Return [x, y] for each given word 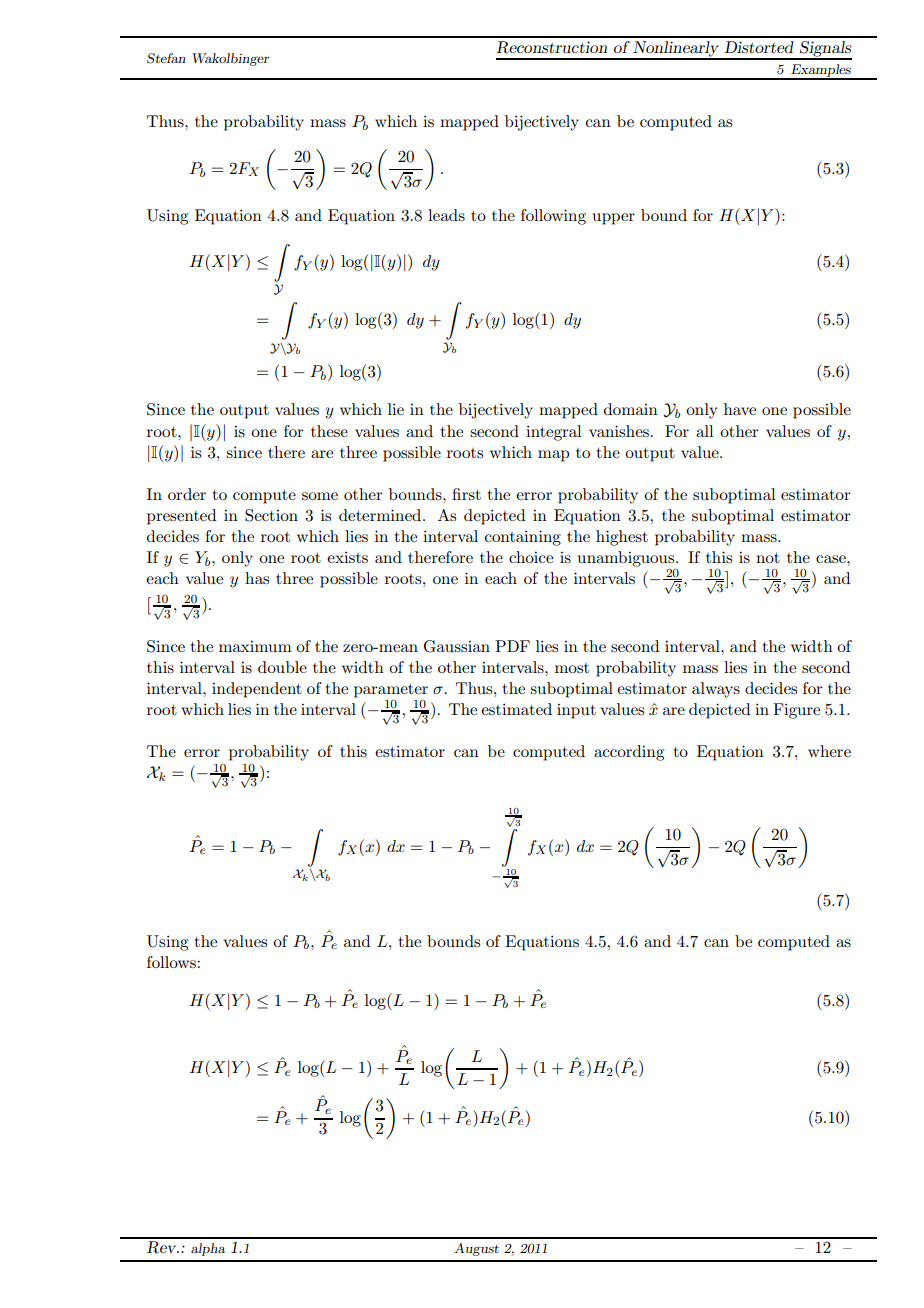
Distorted [759, 47]
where [829, 751]
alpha [208, 1249]
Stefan [166, 58]
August [476, 1249]
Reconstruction [551, 47]
